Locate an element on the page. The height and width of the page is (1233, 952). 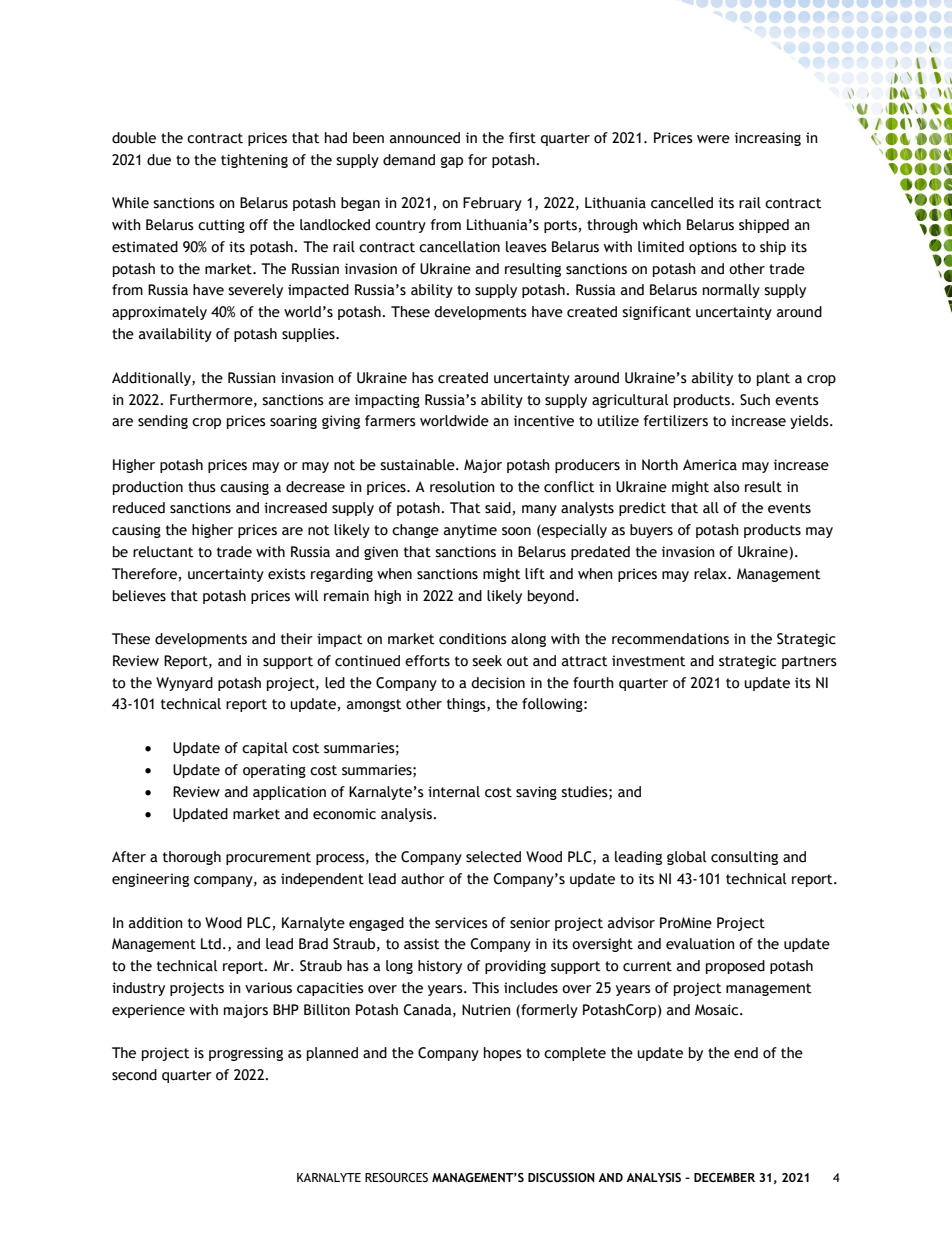
their is located at coordinates (297, 639).
